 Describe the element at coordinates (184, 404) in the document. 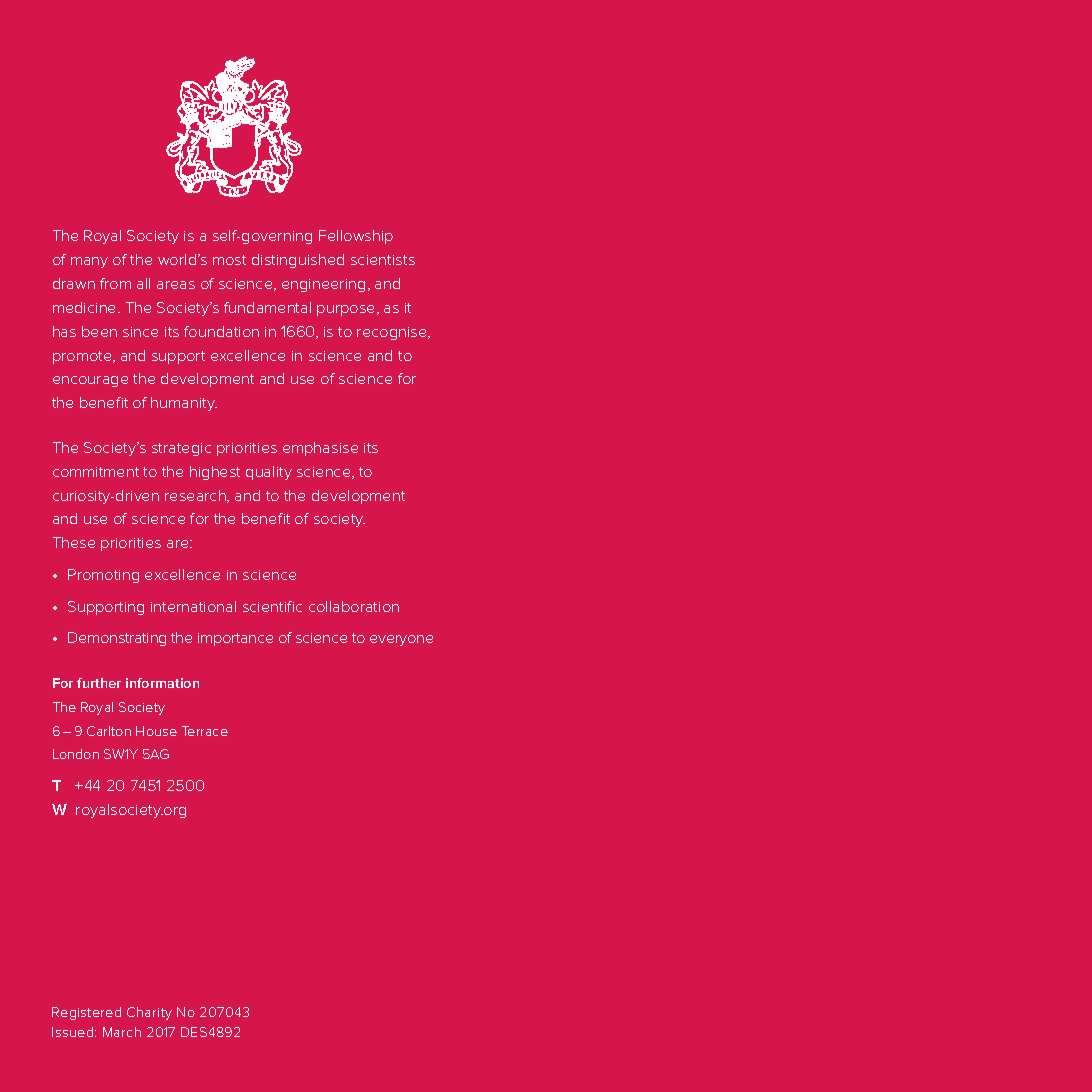

I see `humanity` at that location.
